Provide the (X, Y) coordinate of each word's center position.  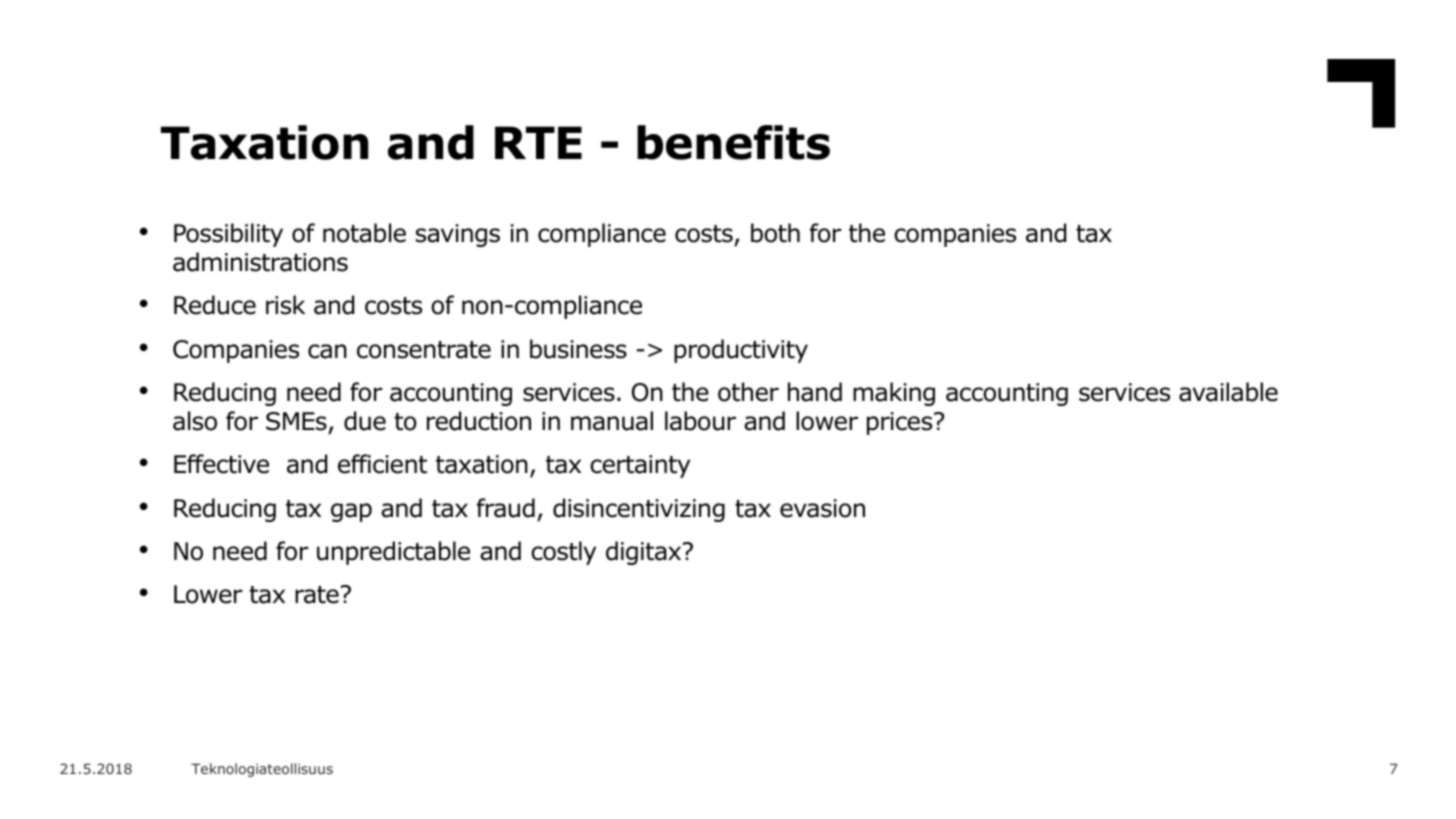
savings (458, 235)
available (1228, 392)
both (775, 233)
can (327, 351)
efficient (382, 464)
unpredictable (393, 553)
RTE (538, 142)
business (578, 349)
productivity (741, 351)
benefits (733, 142)
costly (563, 553)
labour (700, 421)
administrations (260, 262)
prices (901, 423)
